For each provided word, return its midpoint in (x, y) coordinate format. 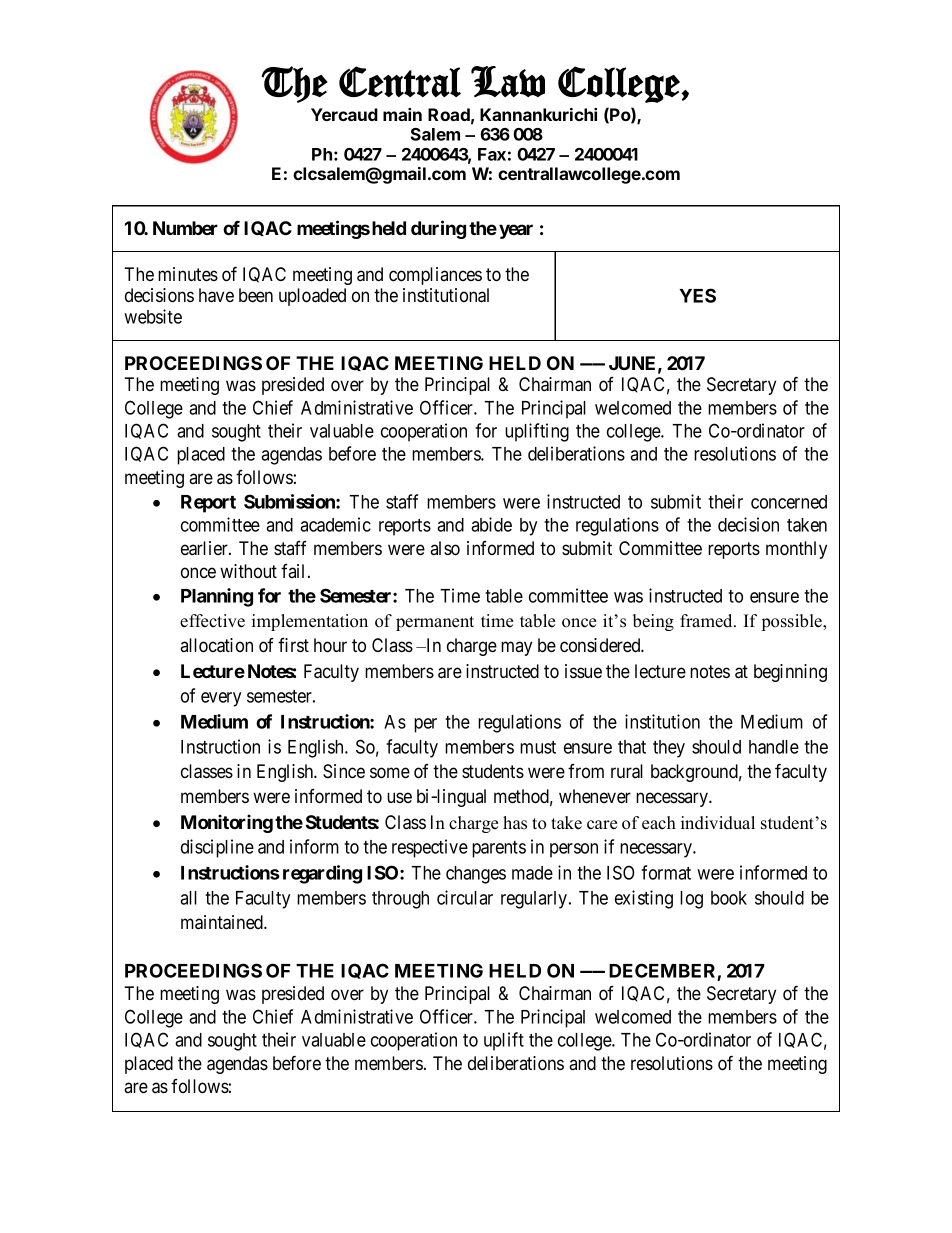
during (438, 229)
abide (491, 524)
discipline (217, 848)
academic (335, 524)
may (516, 648)
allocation (216, 645)
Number (185, 228)
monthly (796, 550)
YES (697, 295)
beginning (790, 673)
